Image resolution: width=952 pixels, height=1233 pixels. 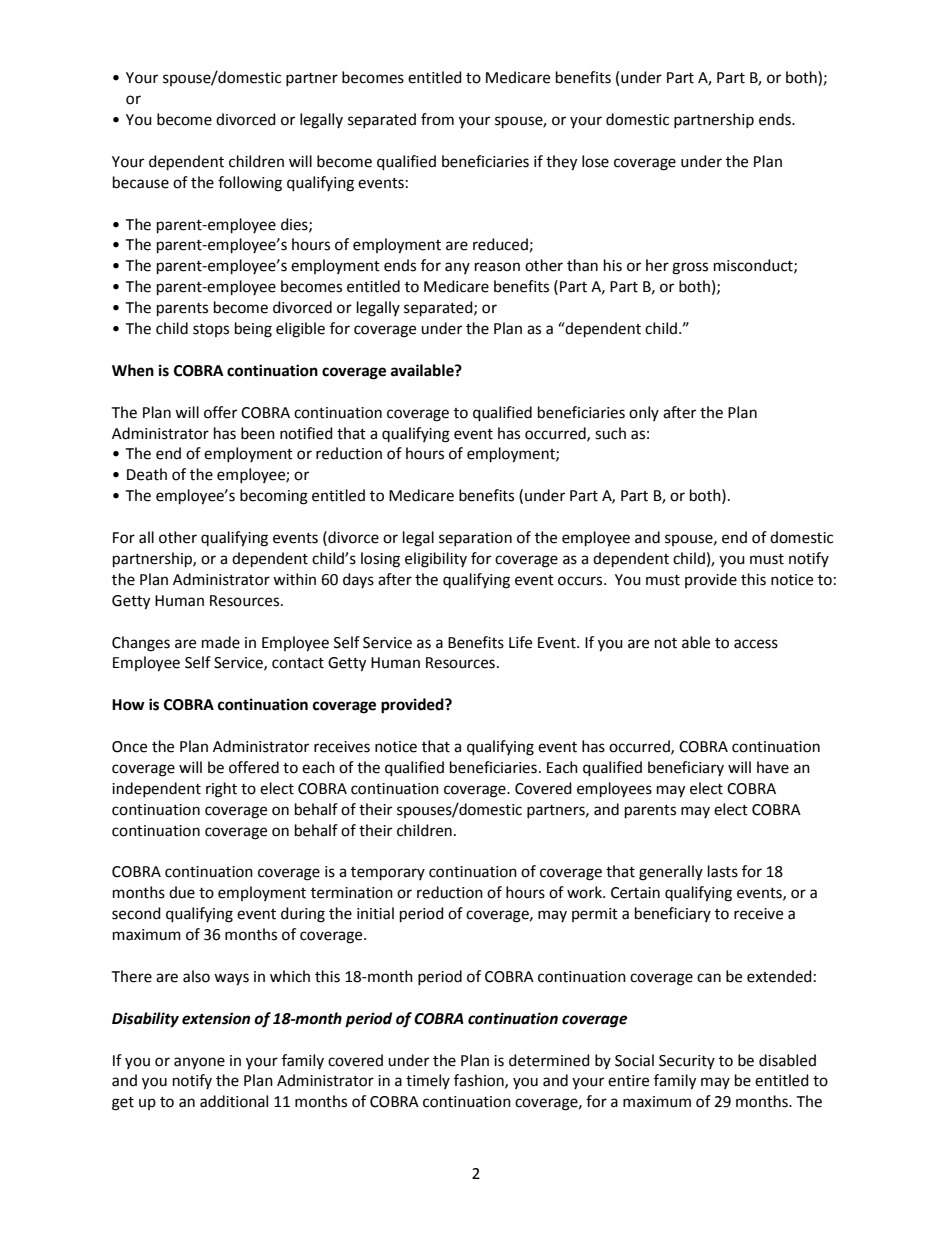 What do you see at coordinates (436, 560) in the image?
I see `eligibility` at bounding box center [436, 560].
